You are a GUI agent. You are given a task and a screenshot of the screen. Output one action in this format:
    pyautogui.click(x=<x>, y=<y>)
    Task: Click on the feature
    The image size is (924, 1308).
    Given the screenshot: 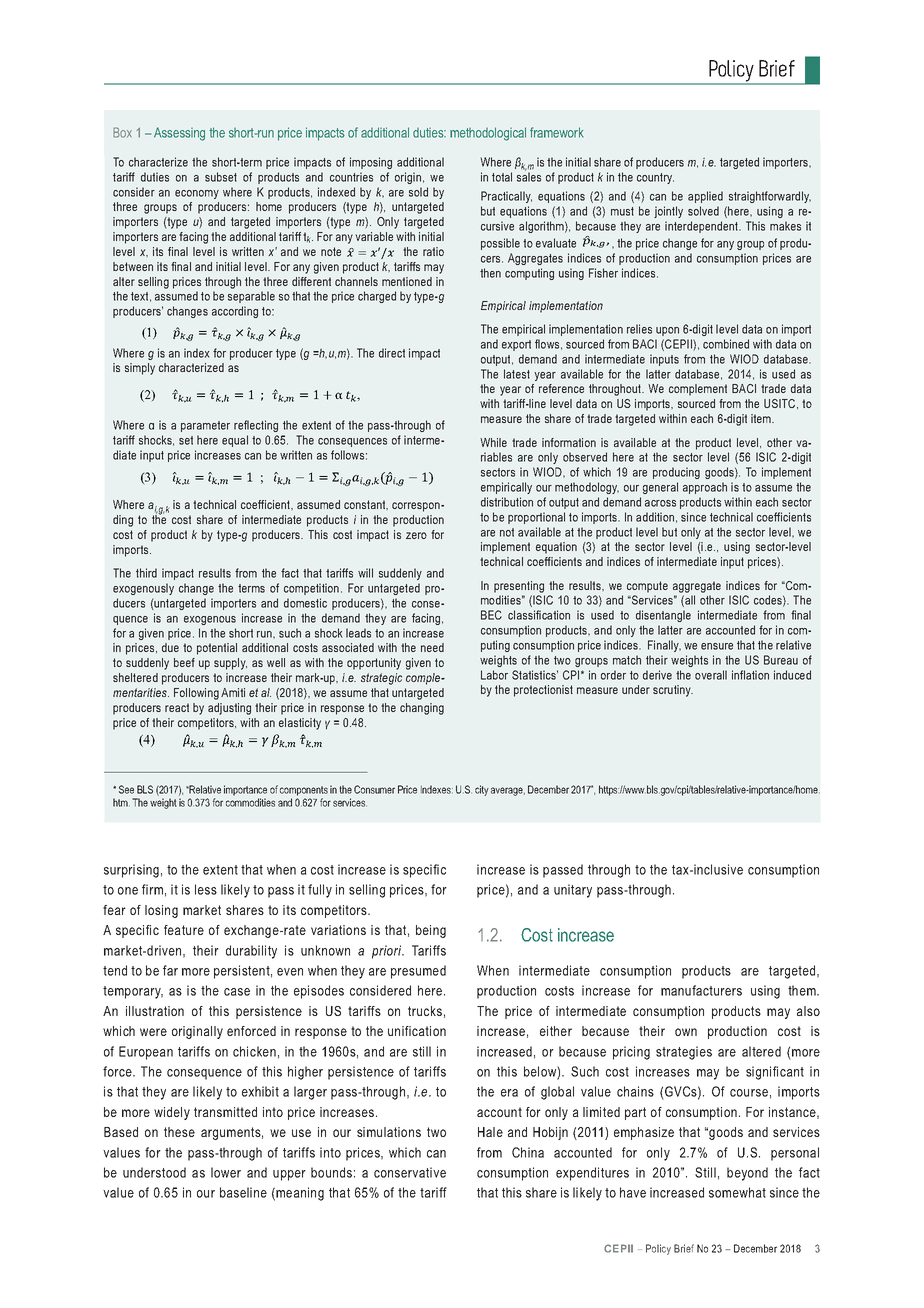 What is the action you would take?
    pyautogui.click(x=184, y=930)
